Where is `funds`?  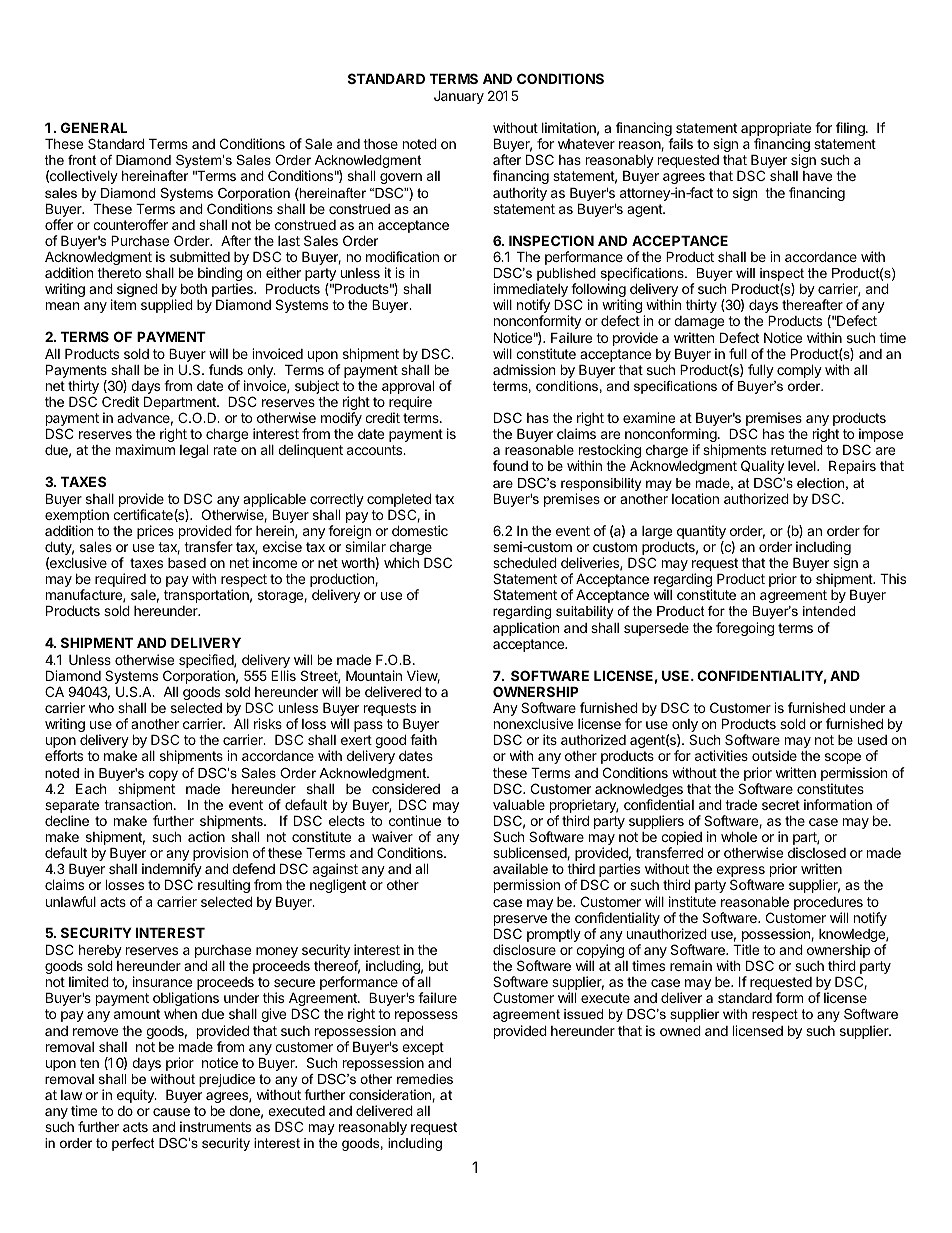
funds is located at coordinates (226, 369).
